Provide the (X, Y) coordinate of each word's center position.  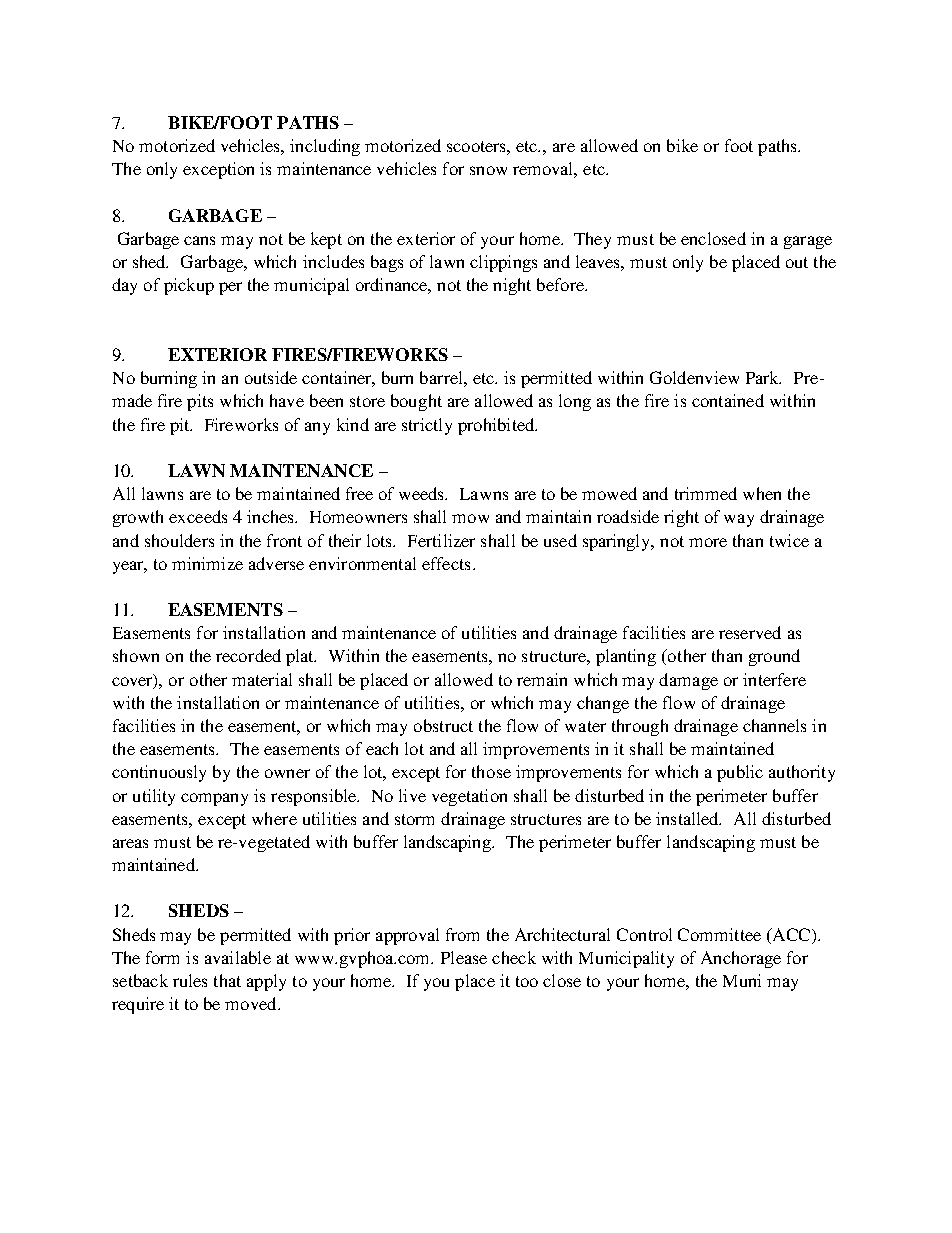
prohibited (497, 426)
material (262, 679)
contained (728, 400)
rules (190, 980)
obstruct (443, 725)
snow (488, 170)
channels (774, 725)
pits (200, 402)
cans (199, 240)
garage (808, 242)
